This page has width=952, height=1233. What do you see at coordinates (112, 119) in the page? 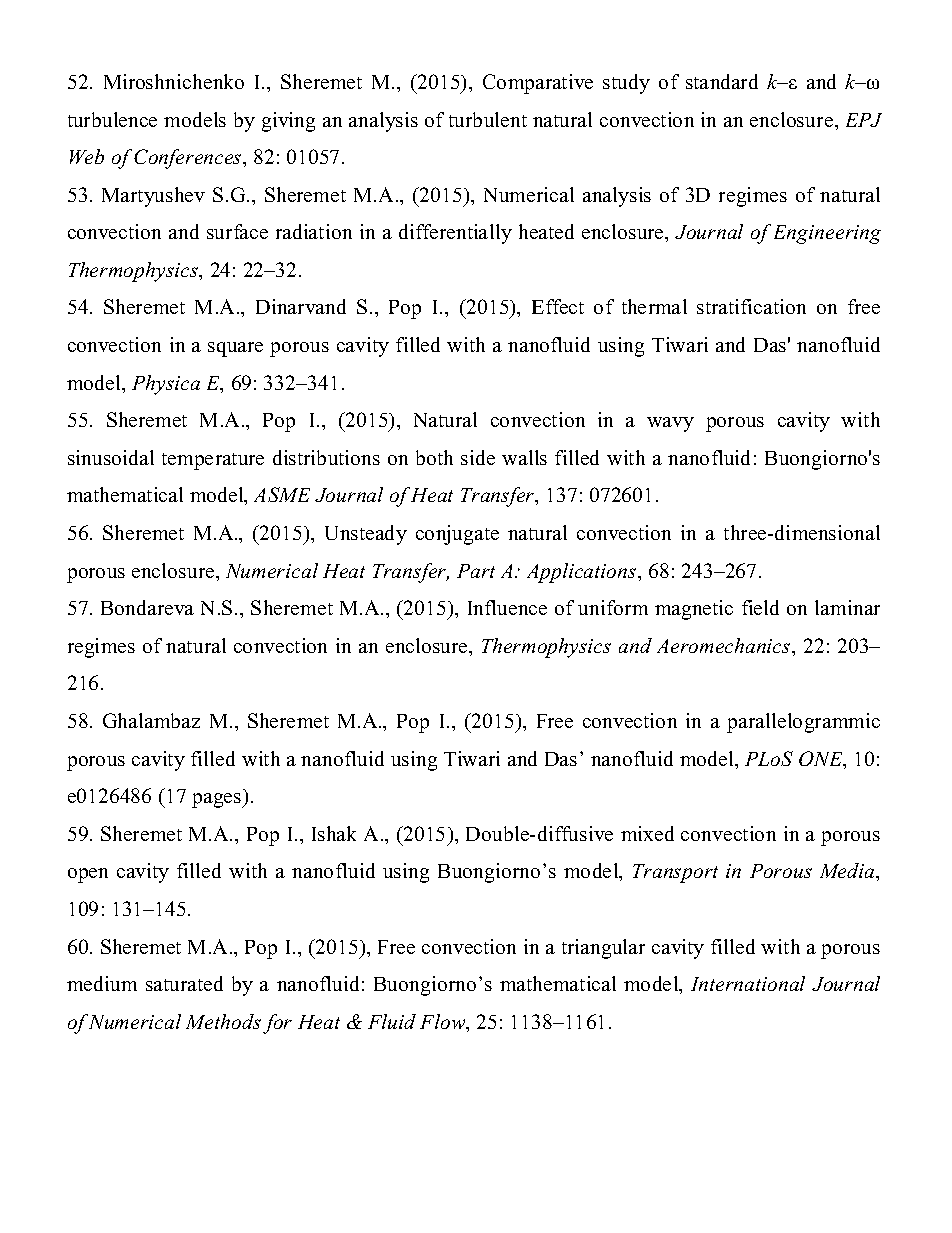
I see `turbulence` at bounding box center [112, 119].
